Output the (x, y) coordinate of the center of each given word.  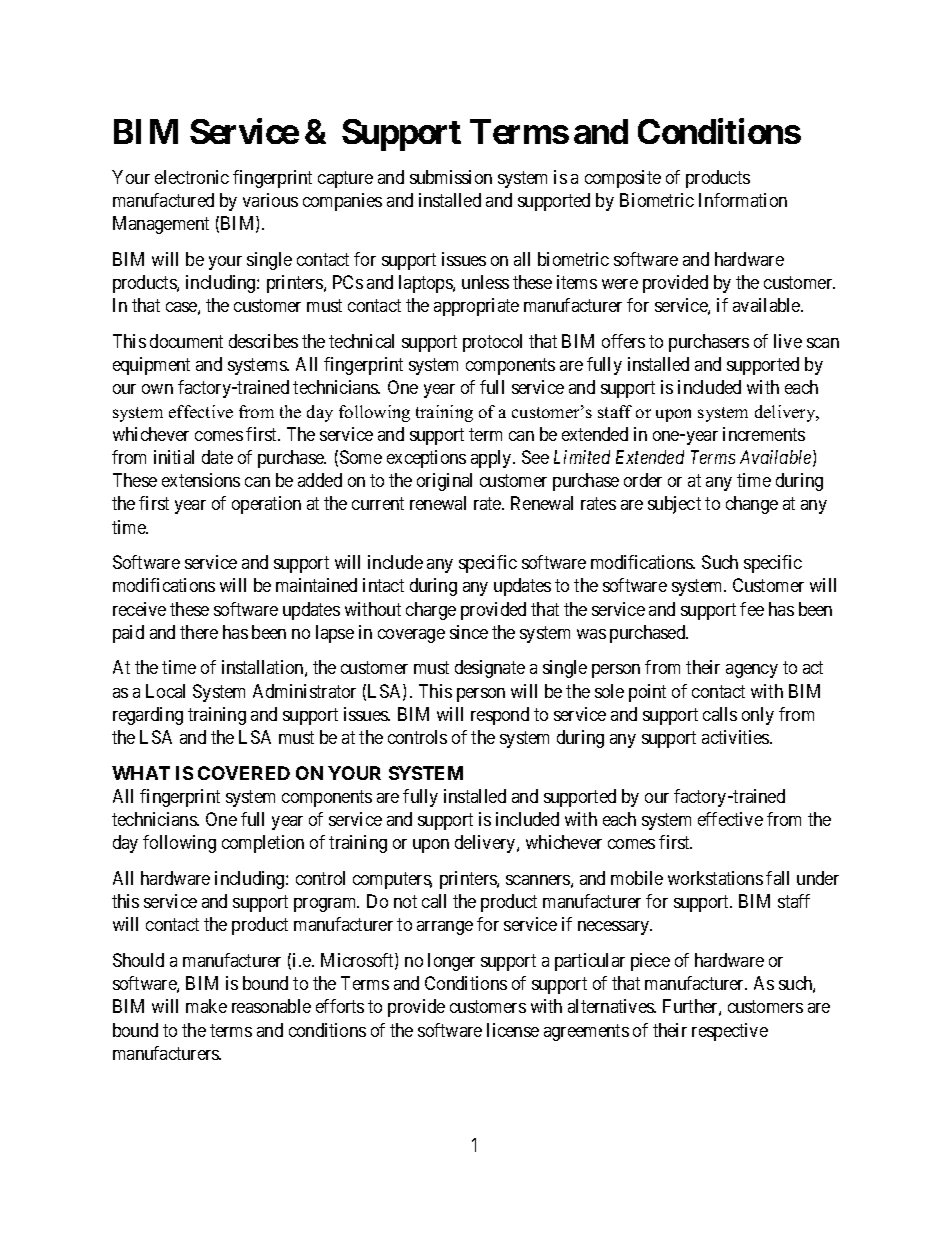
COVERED (244, 773)
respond (500, 716)
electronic (192, 177)
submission (451, 177)
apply (492, 459)
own (157, 389)
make (206, 1006)
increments (764, 434)
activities (736, 737)
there (199, 632)
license (513, 1030)
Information (743, 200)
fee (752, 609)
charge (431, 611)
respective (730, 1032)
